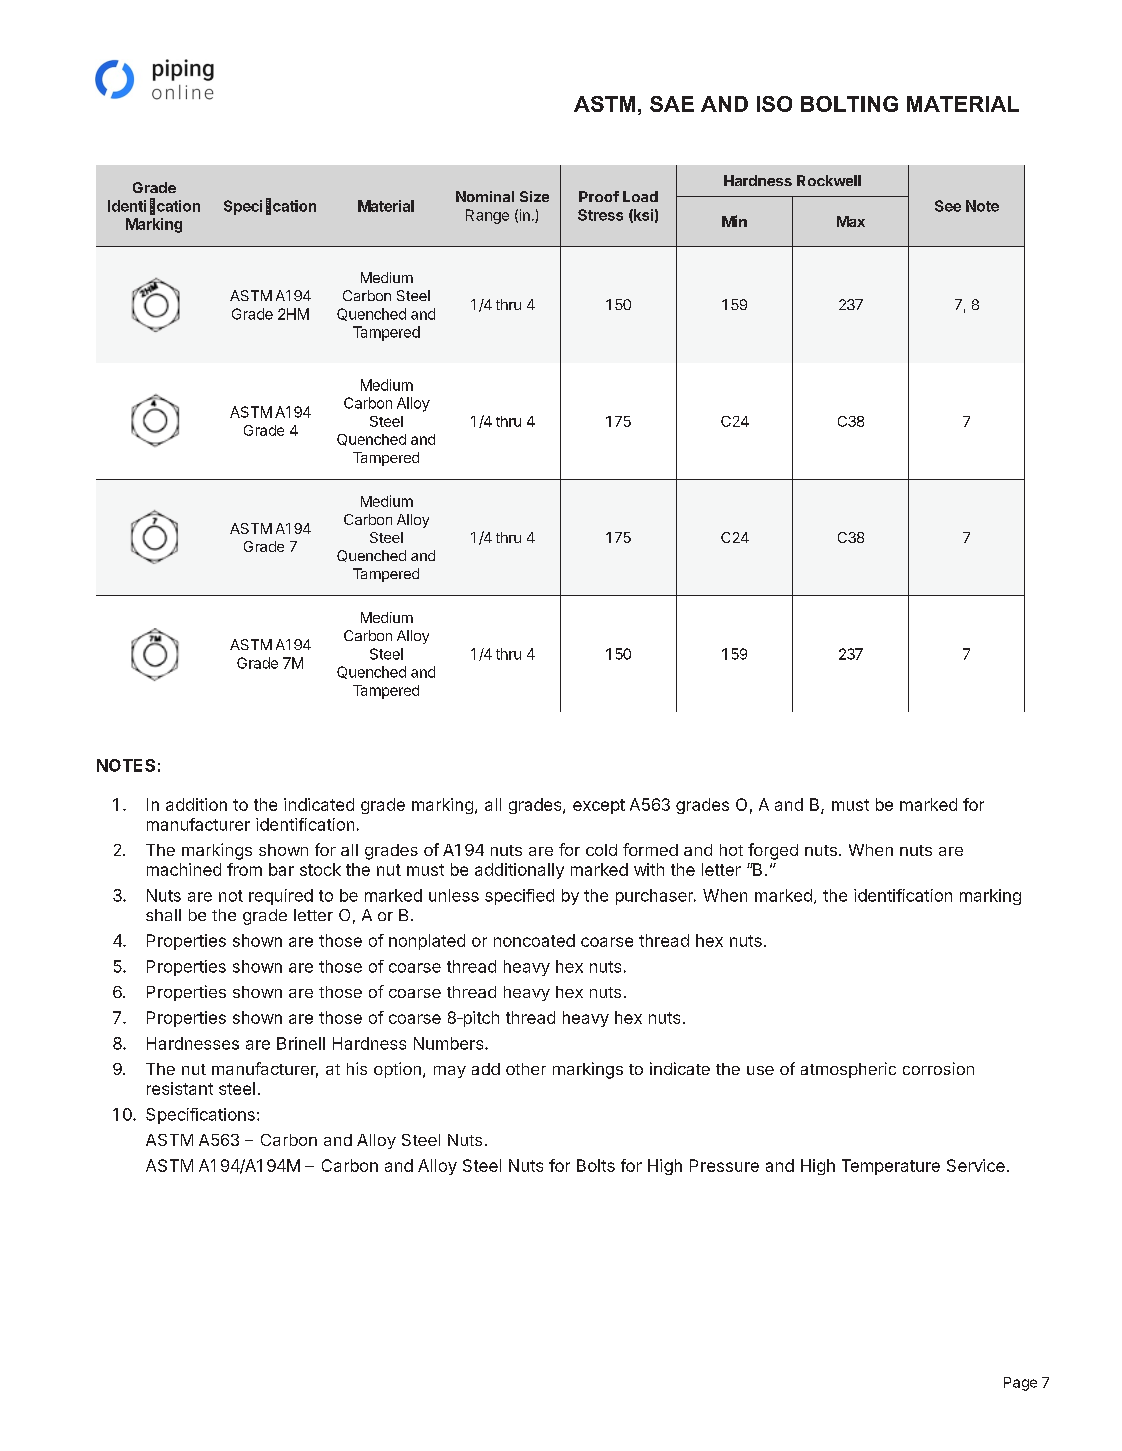 The width and height of the screenshot is (1122, 1451). Describe the element at coordinates (180, 1088) in the screenshot. I see `resistant` at that location.
